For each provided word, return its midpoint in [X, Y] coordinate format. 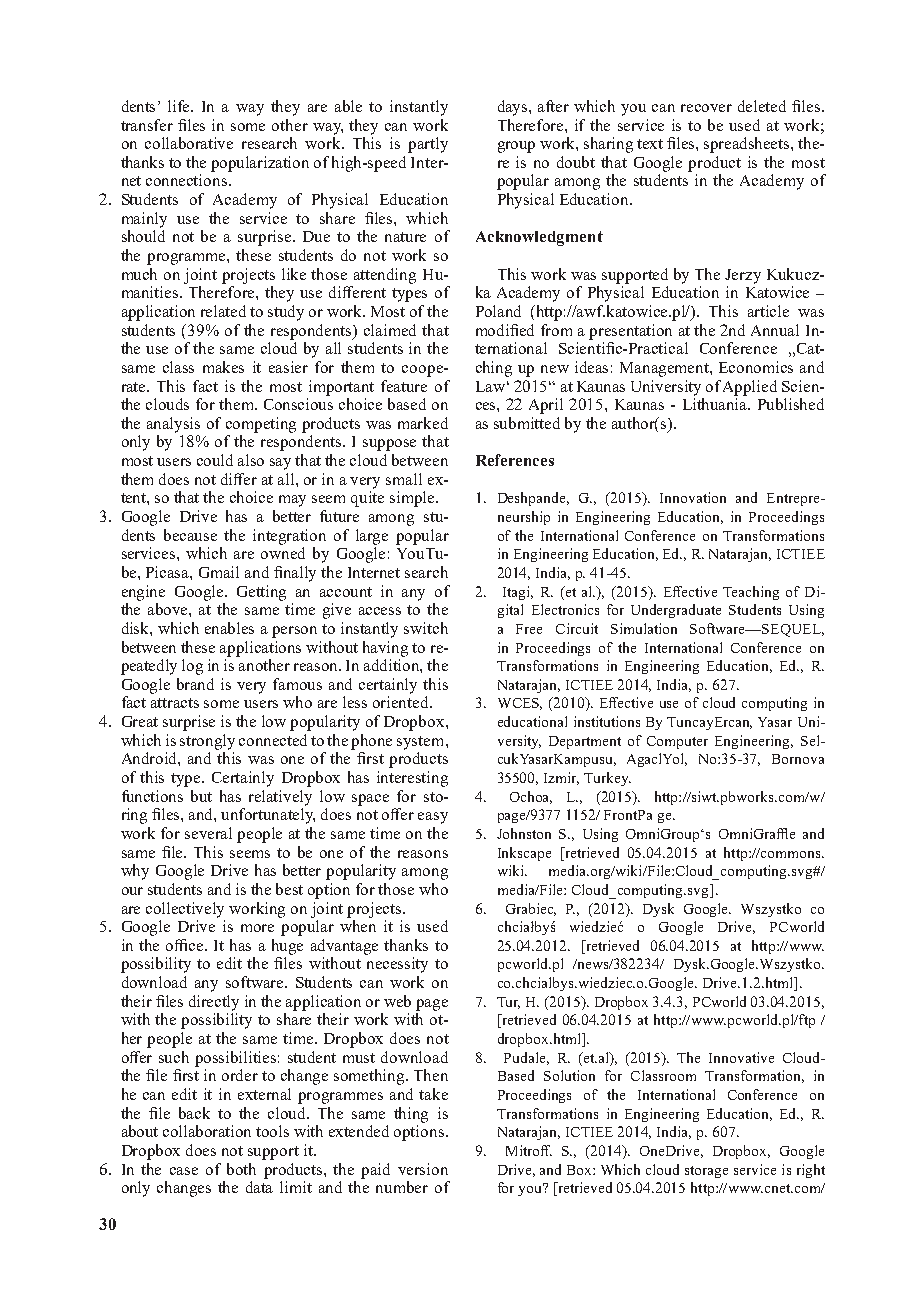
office [186, 945]
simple [413, 499]
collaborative [189, 143]
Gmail [219, 572]
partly [428, 145]
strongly [207, 742]
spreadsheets [748, 145]
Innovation [693, 497]
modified [505, 330]
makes [223, 367]
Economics [756, 367]
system [422, 743]
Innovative [741, 1057]
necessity [397, 965]
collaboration [207, 1131]
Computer [677, 742]
